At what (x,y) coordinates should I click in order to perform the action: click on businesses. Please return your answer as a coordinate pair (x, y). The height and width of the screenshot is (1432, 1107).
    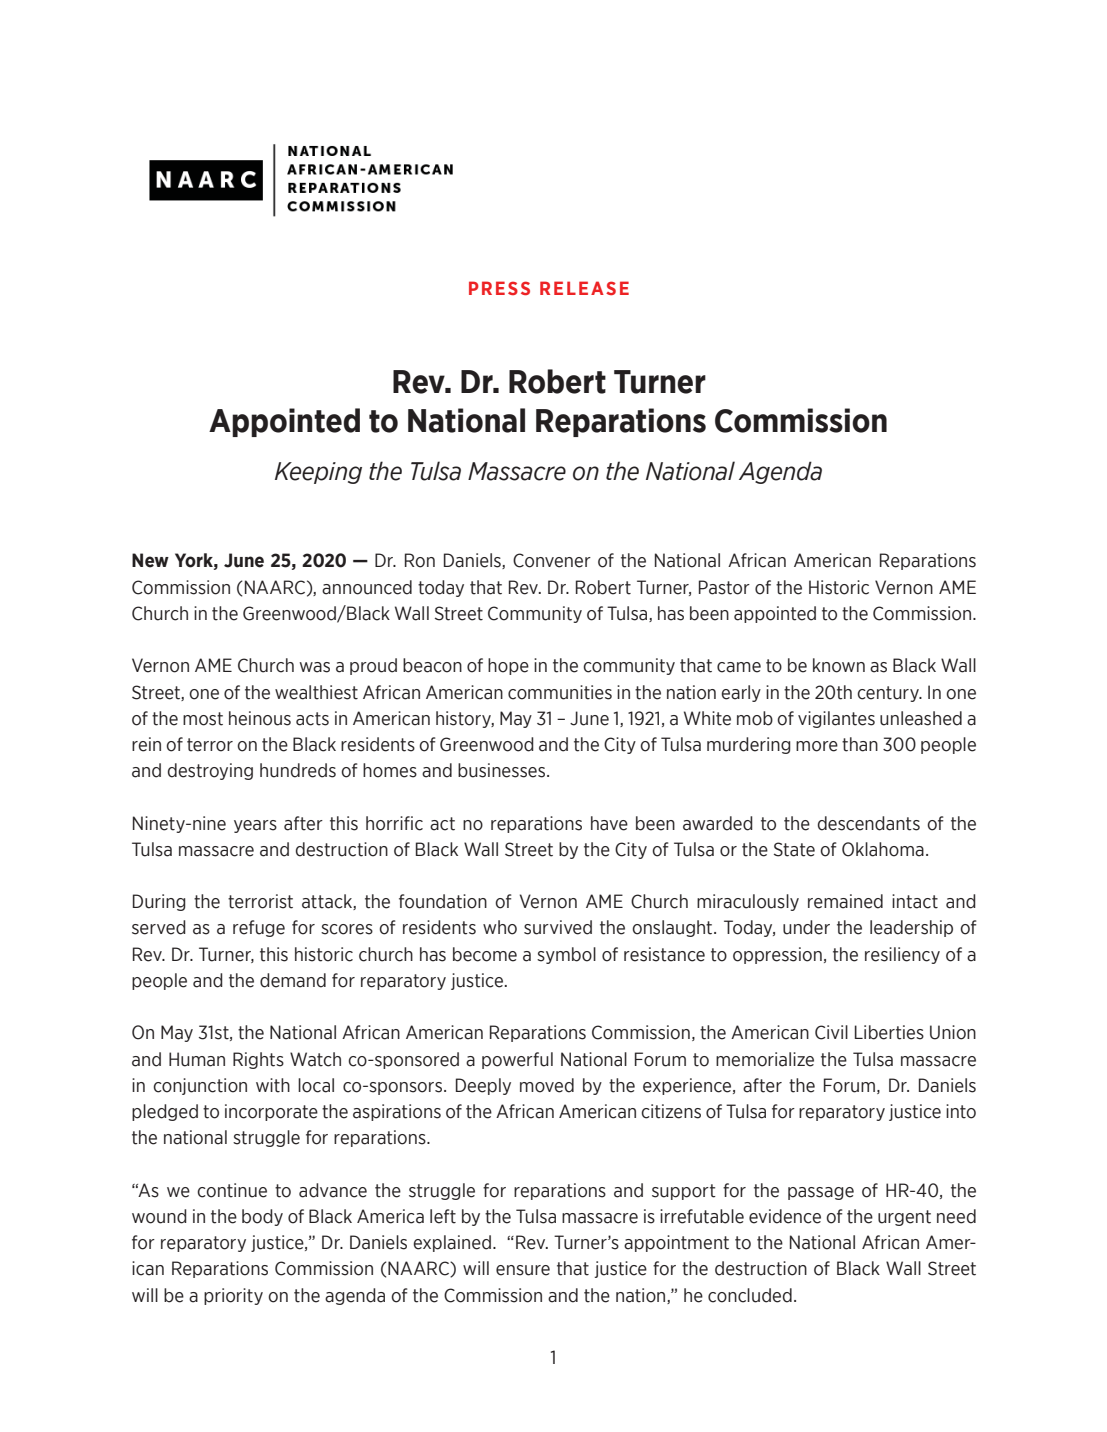
    Looking at the image, I should click on (503, 770).
